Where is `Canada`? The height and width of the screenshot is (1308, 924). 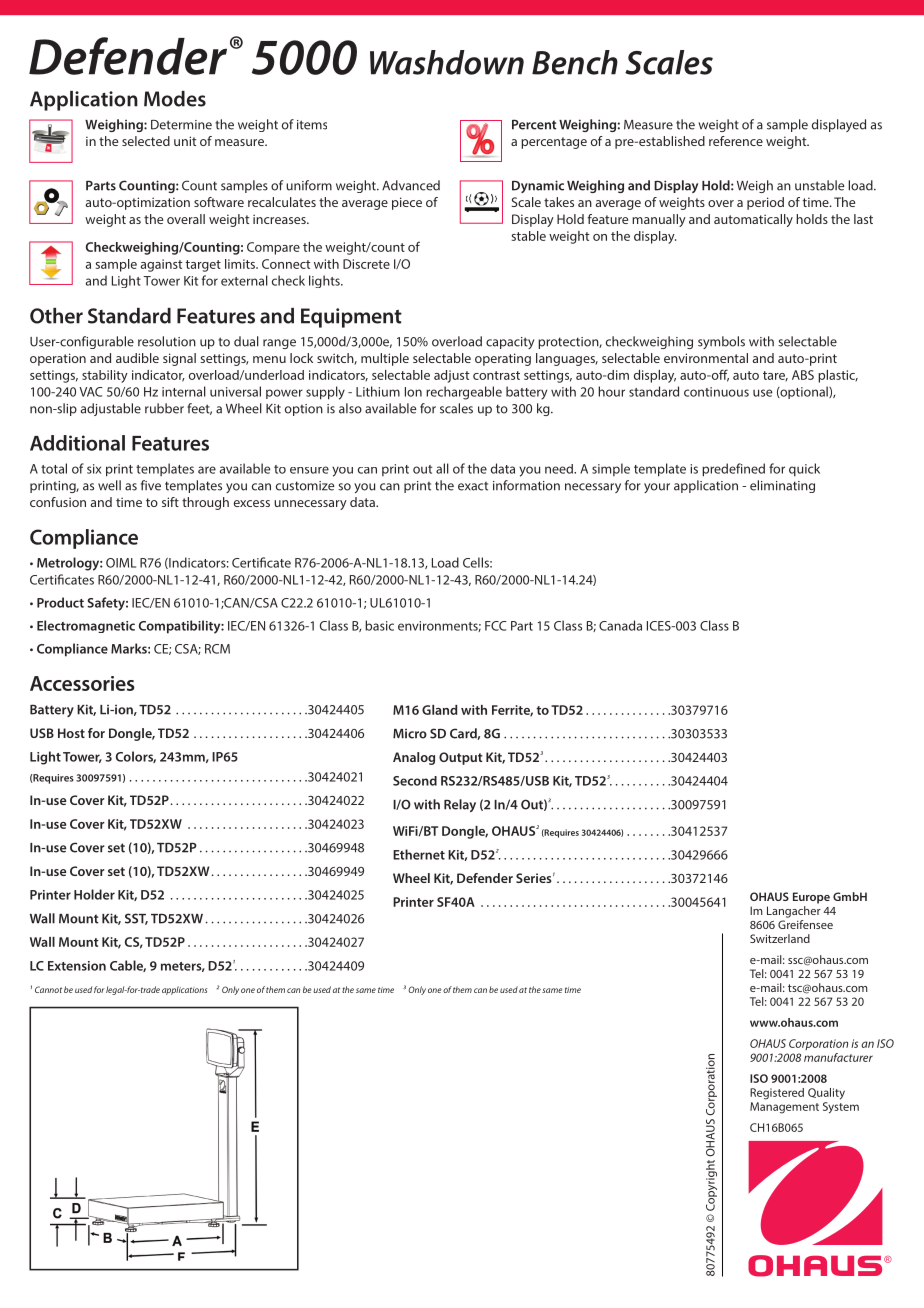 Canada is located at coordinates (620, 625).
